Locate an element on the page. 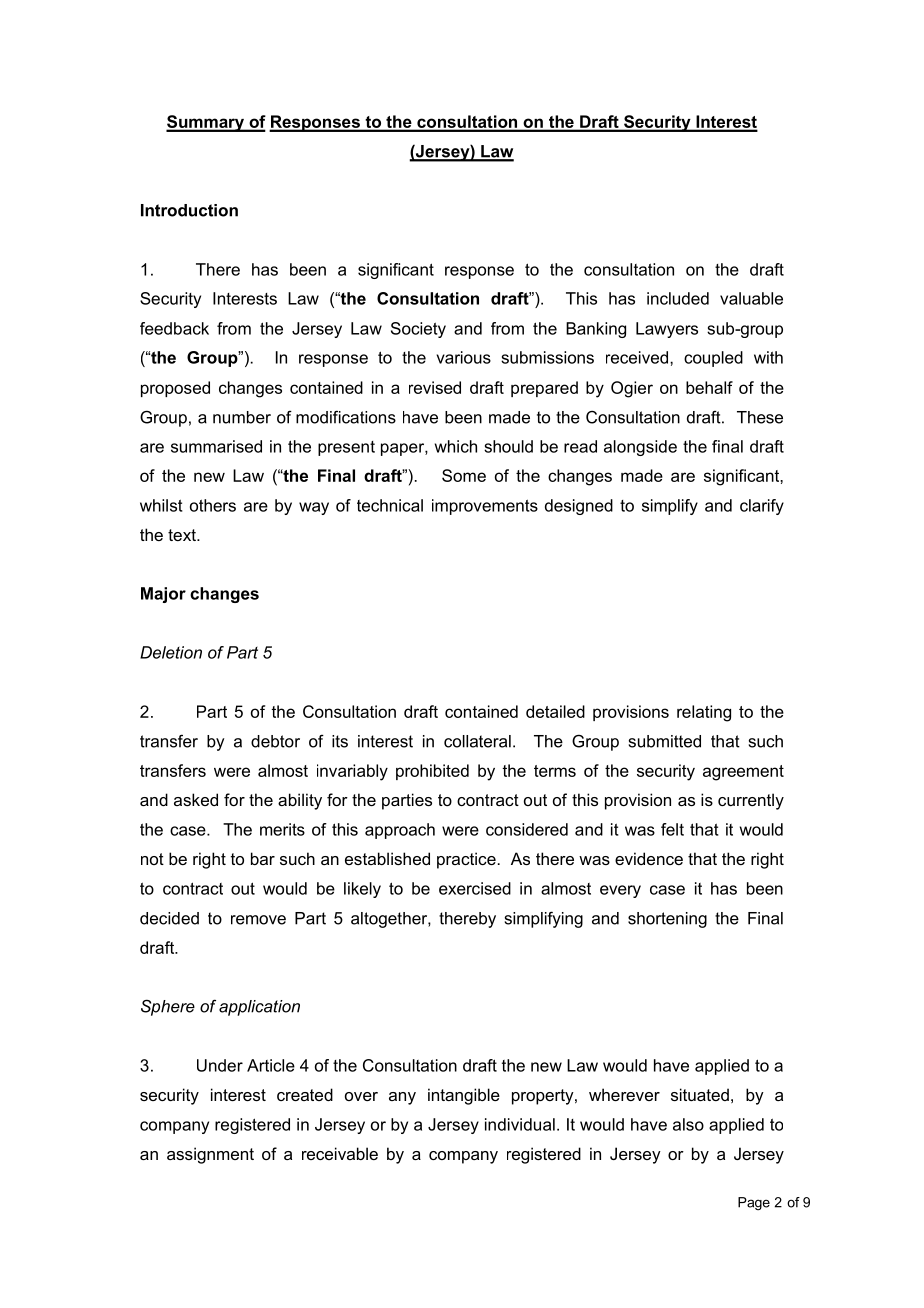  included is located at coordinates (678, 298).
